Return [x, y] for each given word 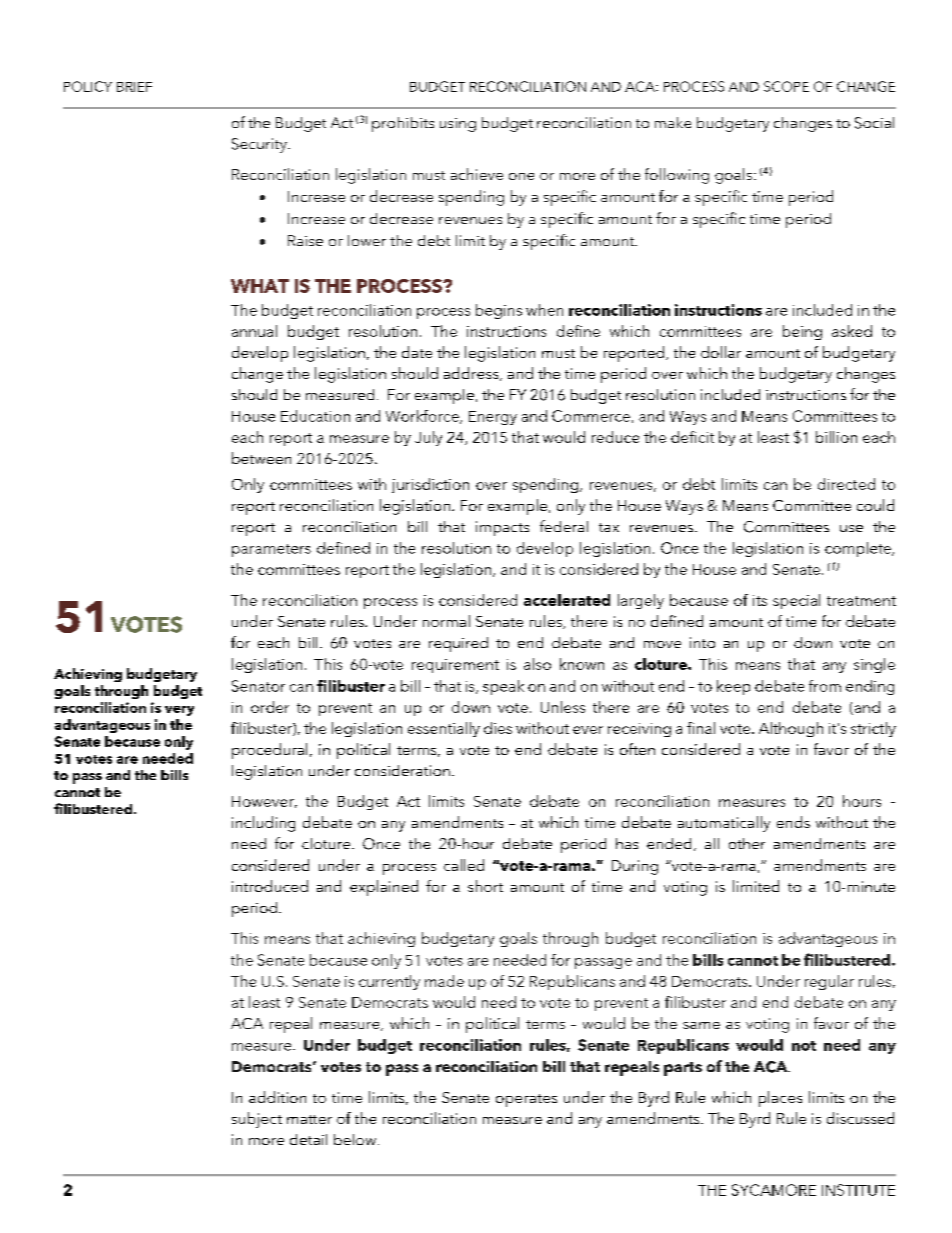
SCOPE [786, 86]
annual [254, 331]
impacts [502, 528]
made [444, 981]
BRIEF [134, 87]
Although [791, 729]
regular [829, 982]
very [179, 711]
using [458, 125]
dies [498, 728]
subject [257, 1120]
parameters [271, 550]
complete [859, 549]
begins [499, 311]
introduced [270, 886]
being [802, 332]
